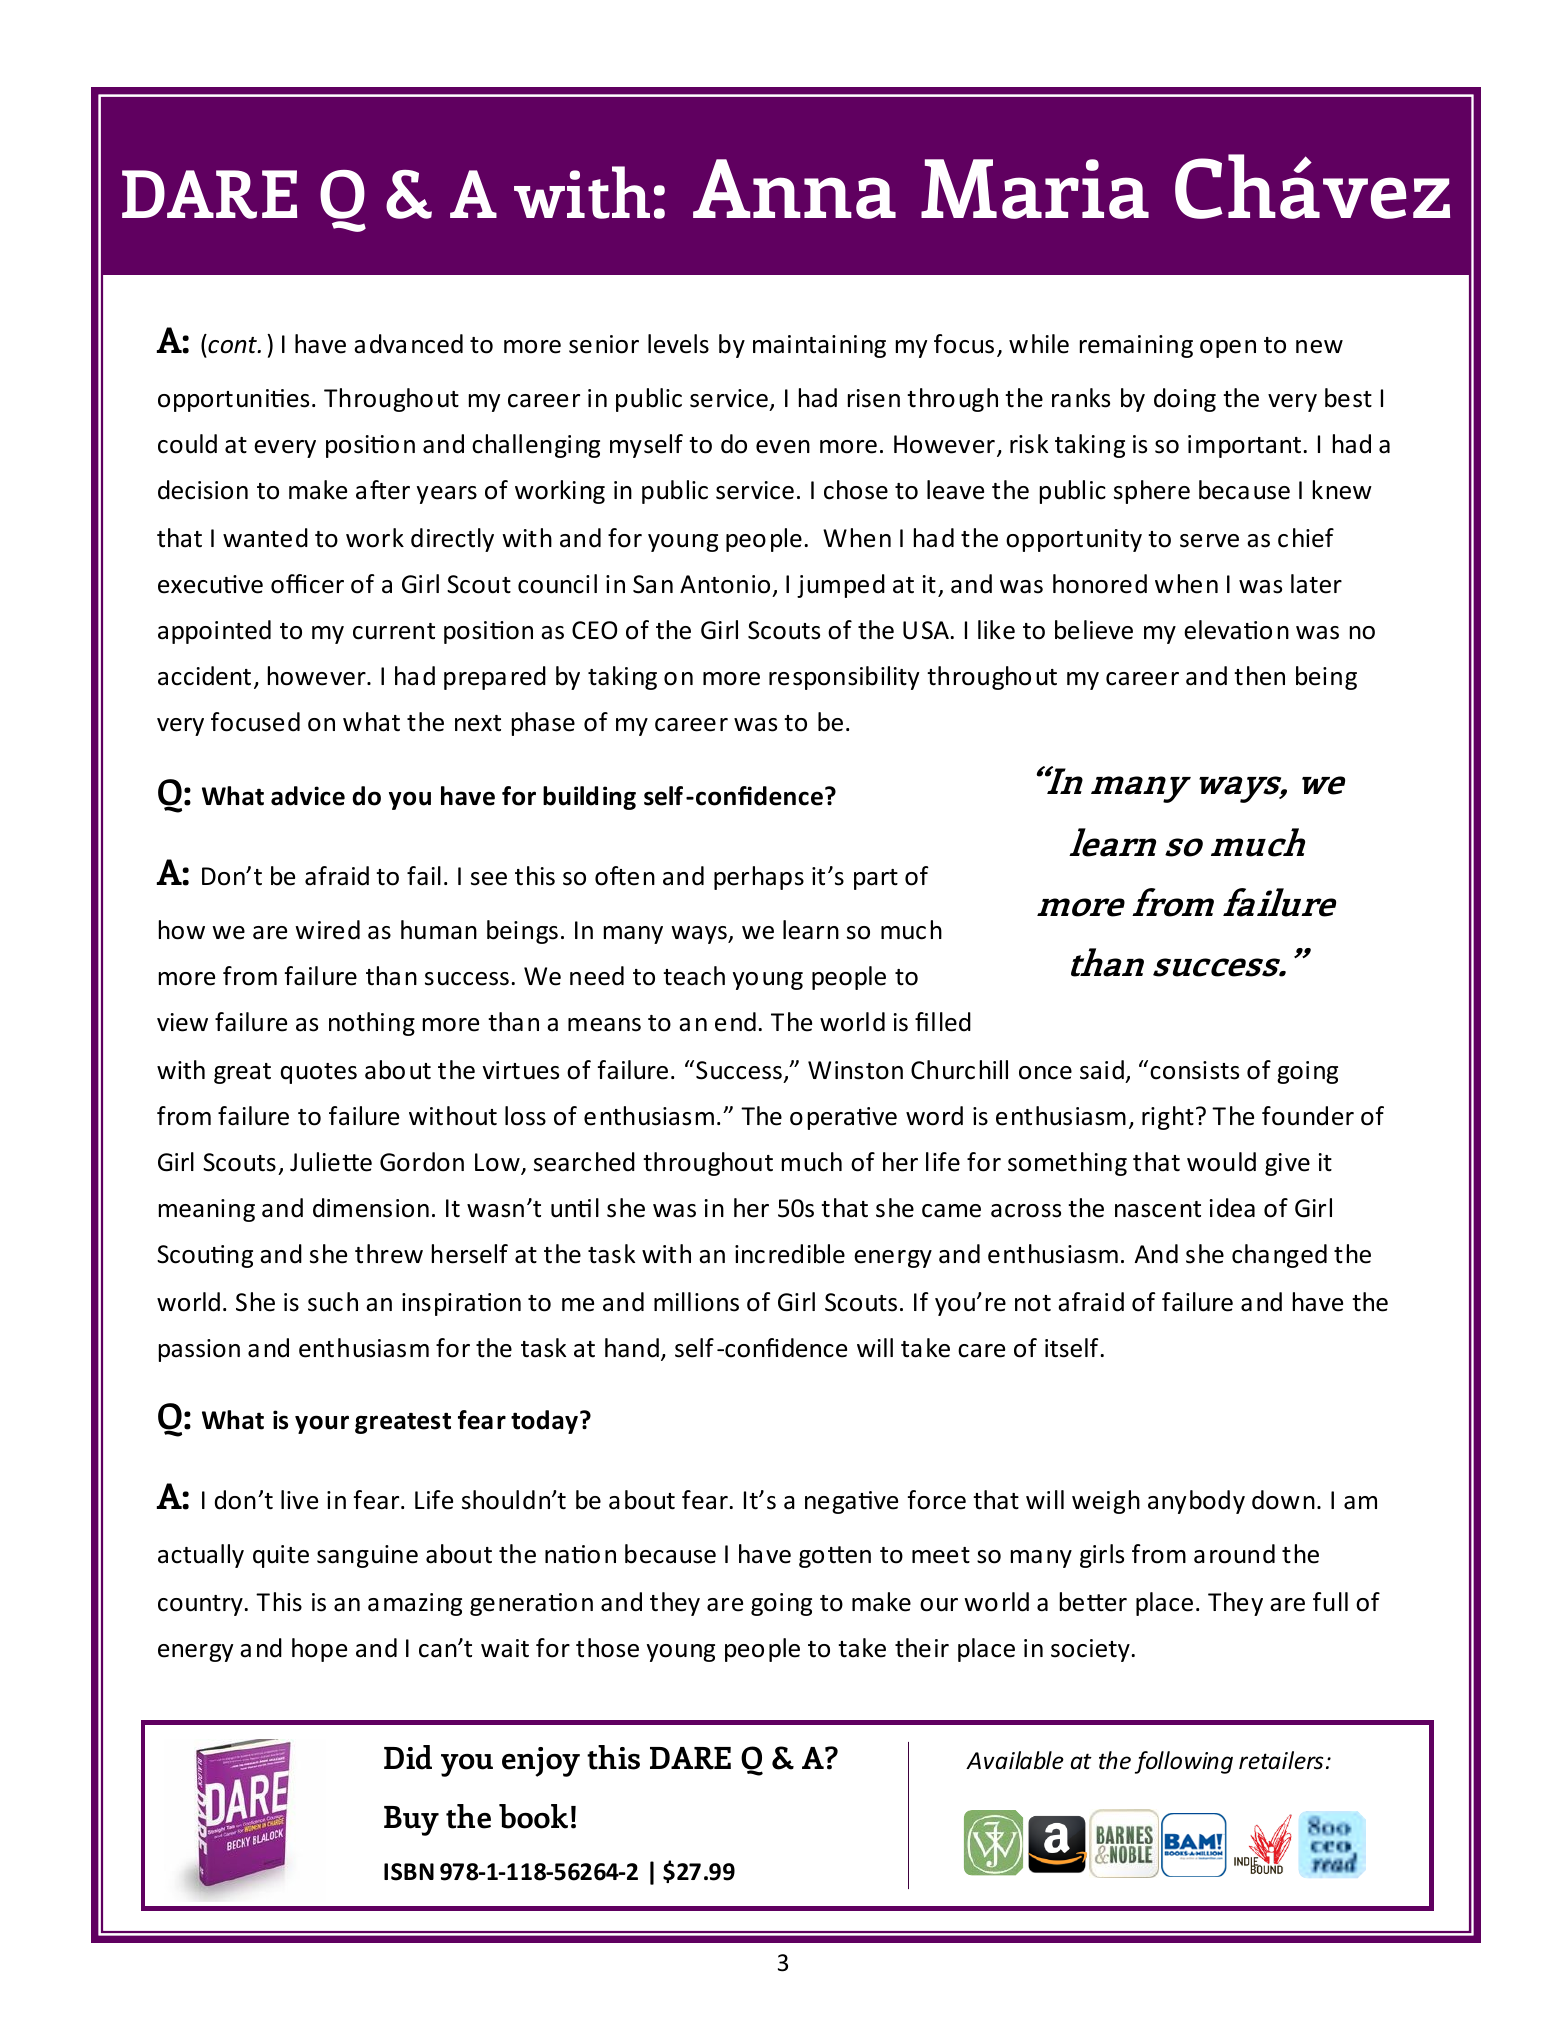 The width and height of the image is (1567, 2028). I want to click on consists, so click(1194, 1070).
